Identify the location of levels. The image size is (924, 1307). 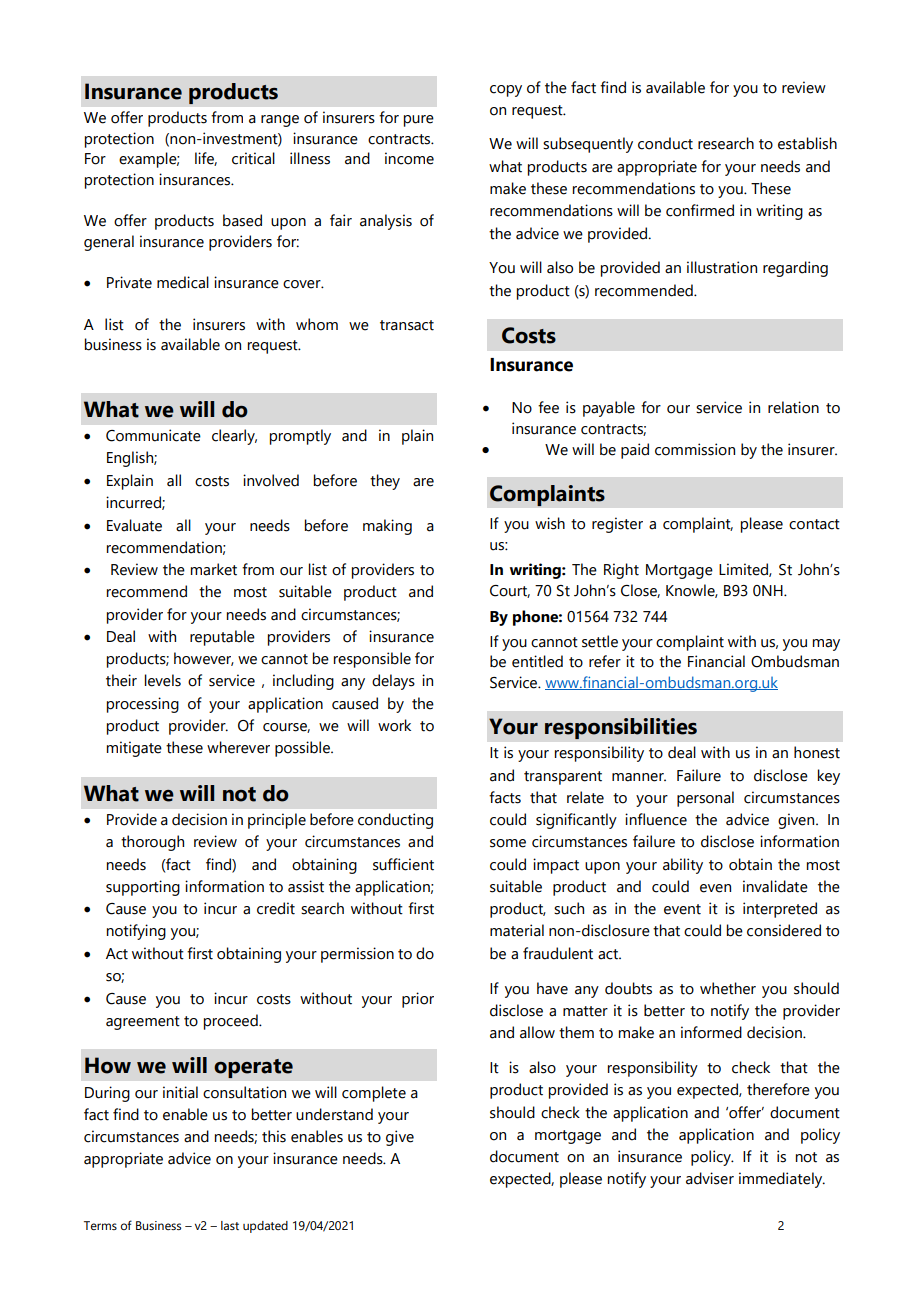
(163, 680).
